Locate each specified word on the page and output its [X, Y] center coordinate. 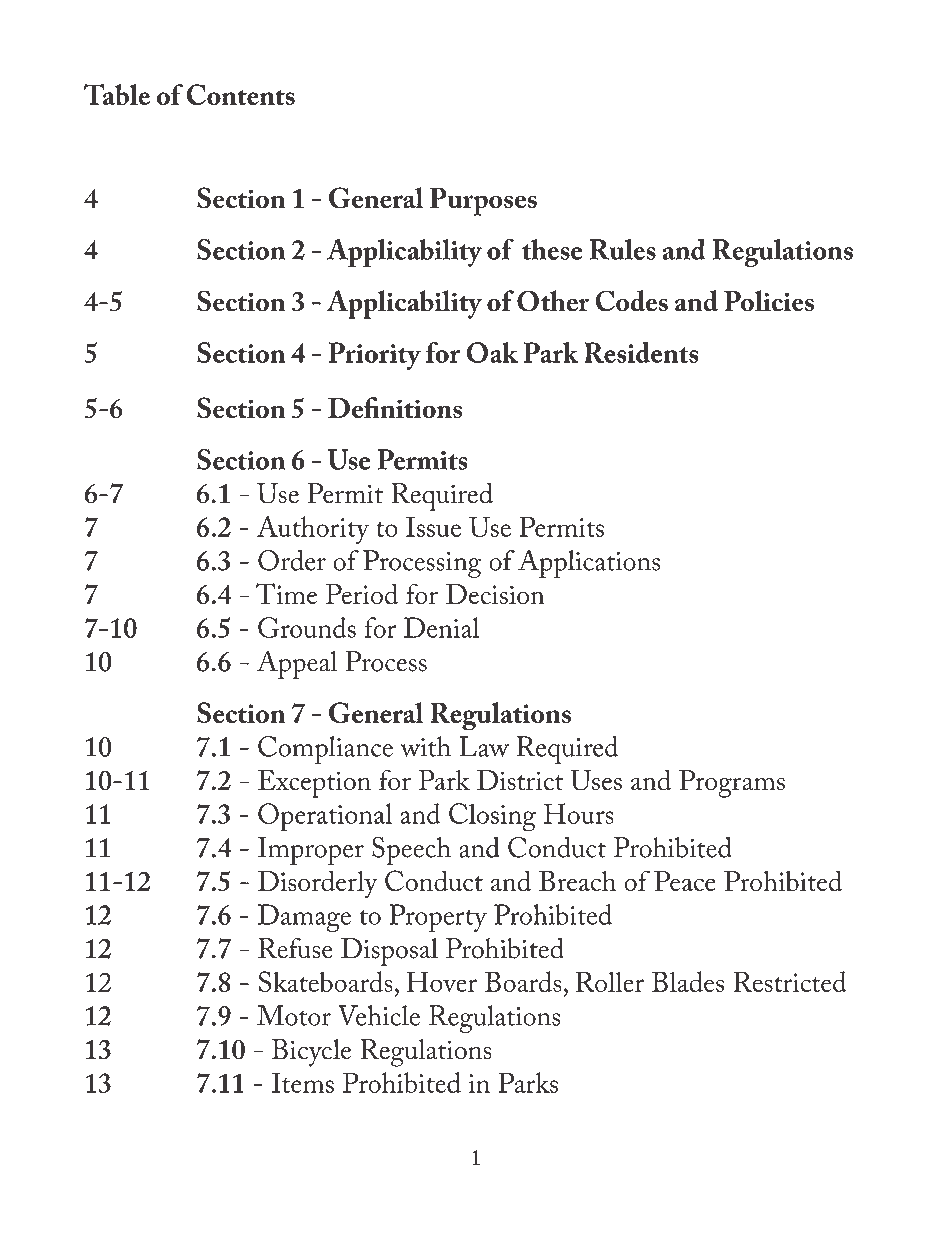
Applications [589, 563]
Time [286, 593]
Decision [495, 594]
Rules [623, 249]
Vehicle [379, 1015]
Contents [241, 94]
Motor [294, 1015]
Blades [688, 981]
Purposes [483, 202]
